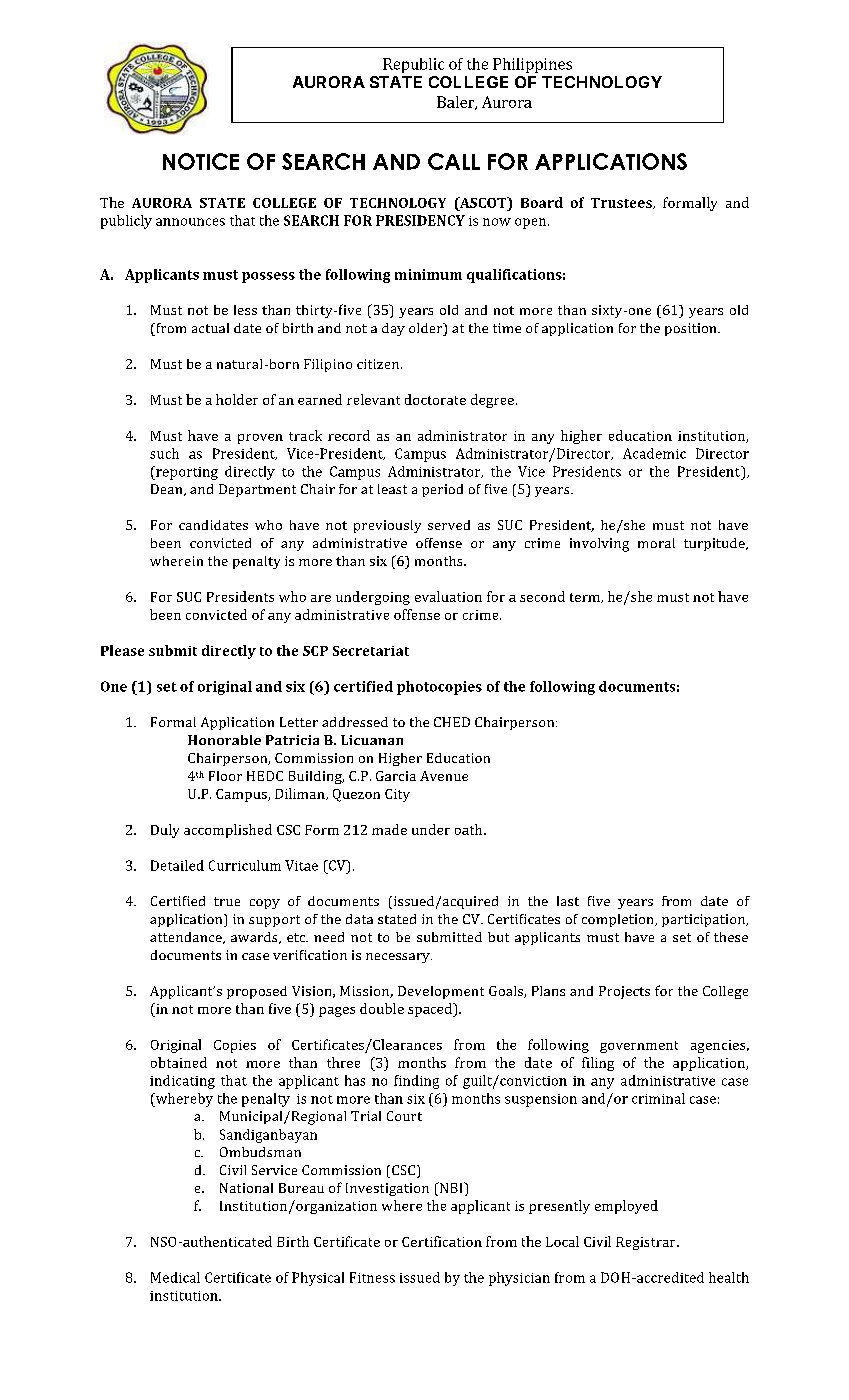 This screenshot has height=1400, width=849. What do you see at coordinates (619, 920) in the screenshot?
I see `completion` at bounding box center [619, 920].
